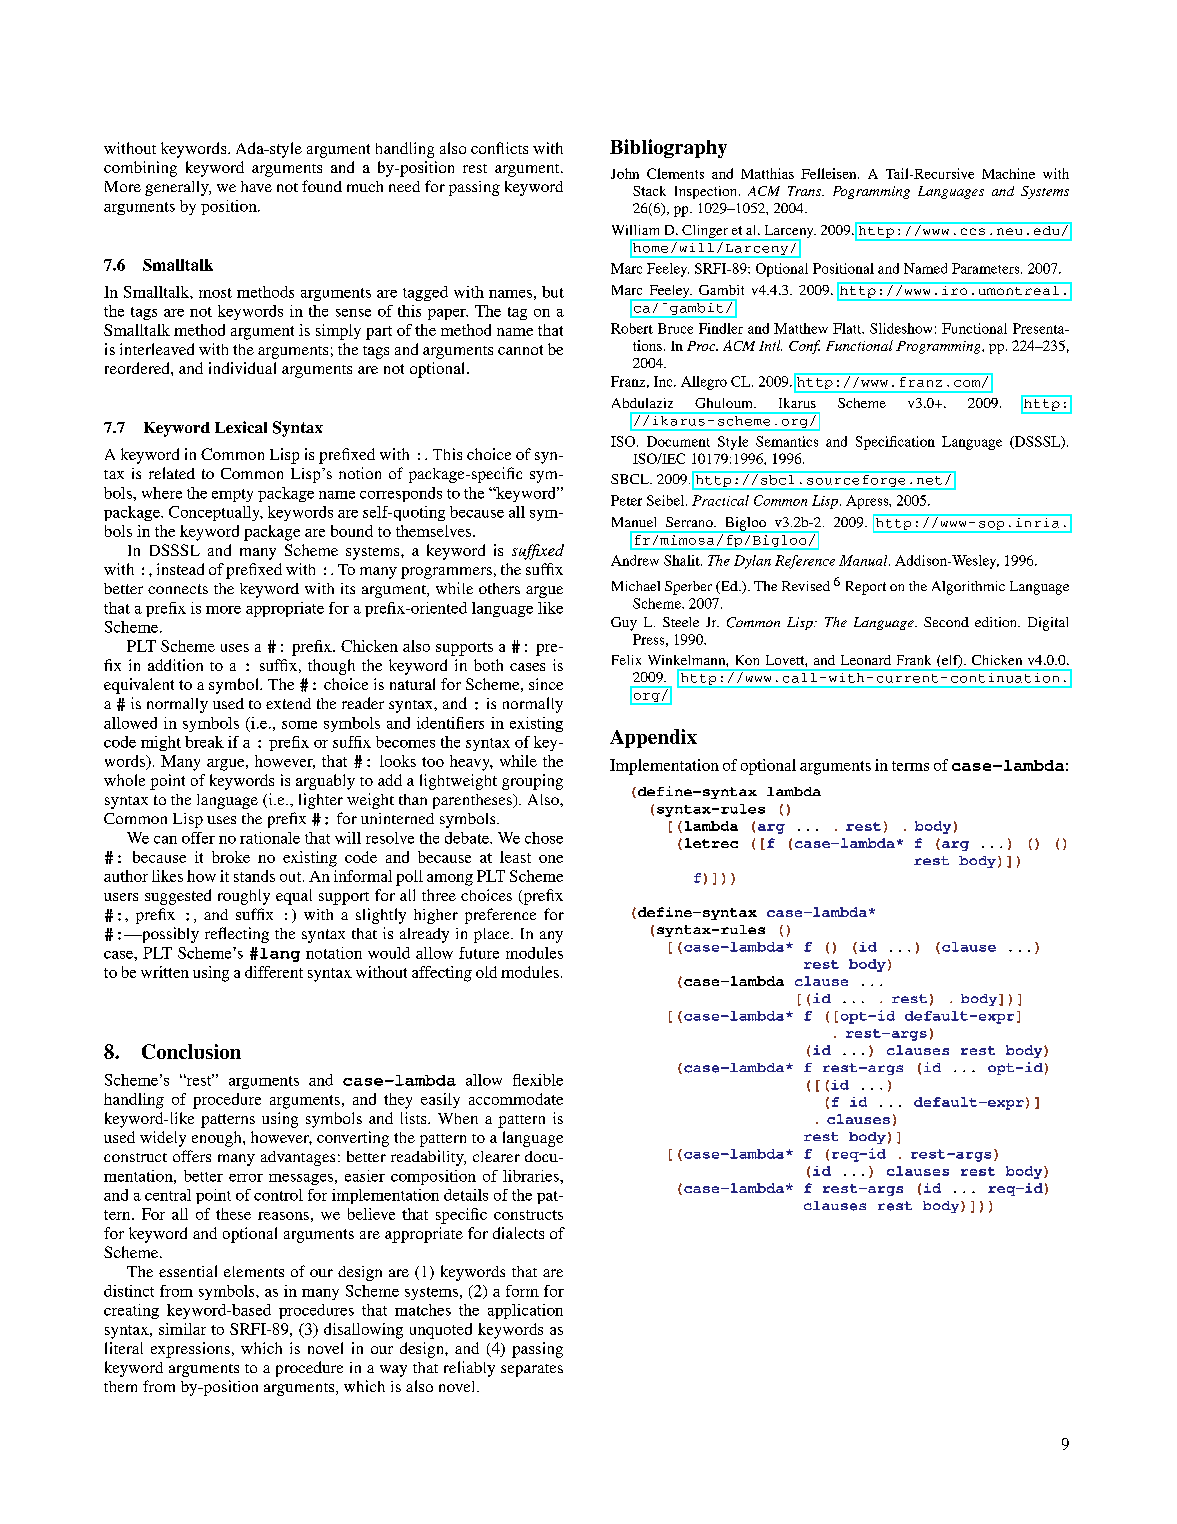  I want to click on Machine, so click(1008, 173).
